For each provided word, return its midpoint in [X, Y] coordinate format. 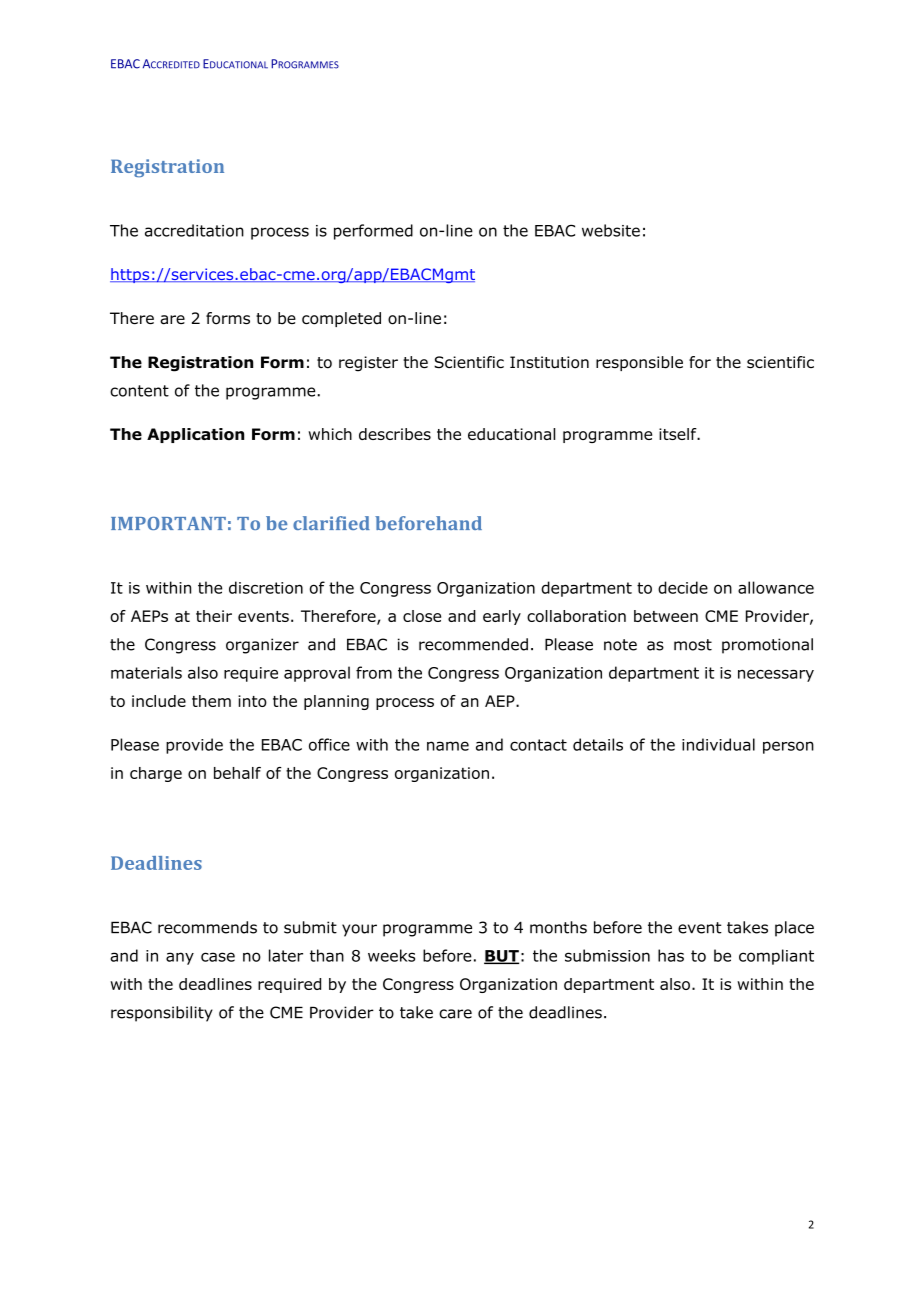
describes [395, 434]
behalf [237, 773]
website [611, 230]
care [455, 1014]
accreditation [194, 230]
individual [718, 744]
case [218, 957]
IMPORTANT [168, 523]
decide [683, 587]
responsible [639, 363]
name [448, 746]
